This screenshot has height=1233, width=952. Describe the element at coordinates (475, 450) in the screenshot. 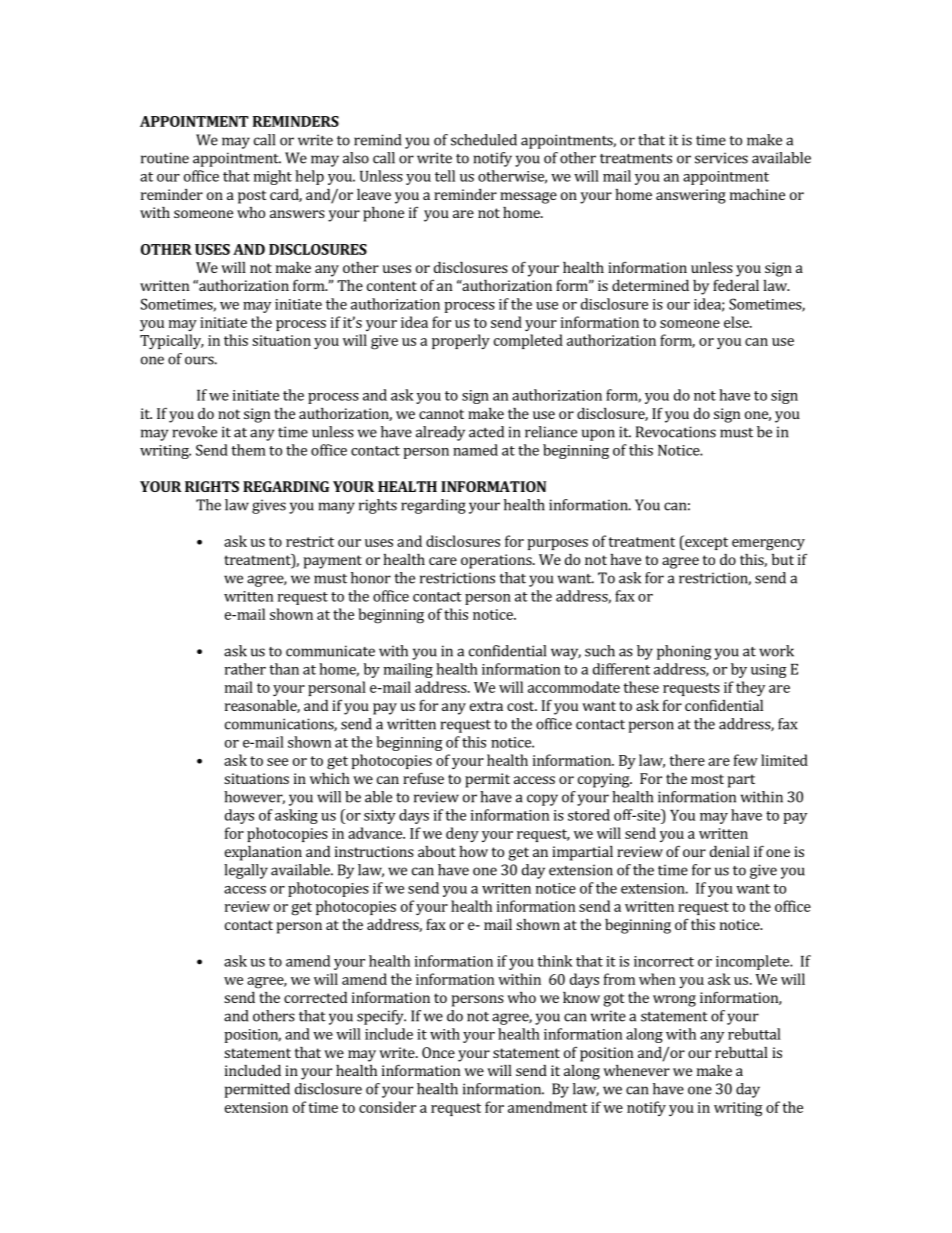

I see `named` at that location.
